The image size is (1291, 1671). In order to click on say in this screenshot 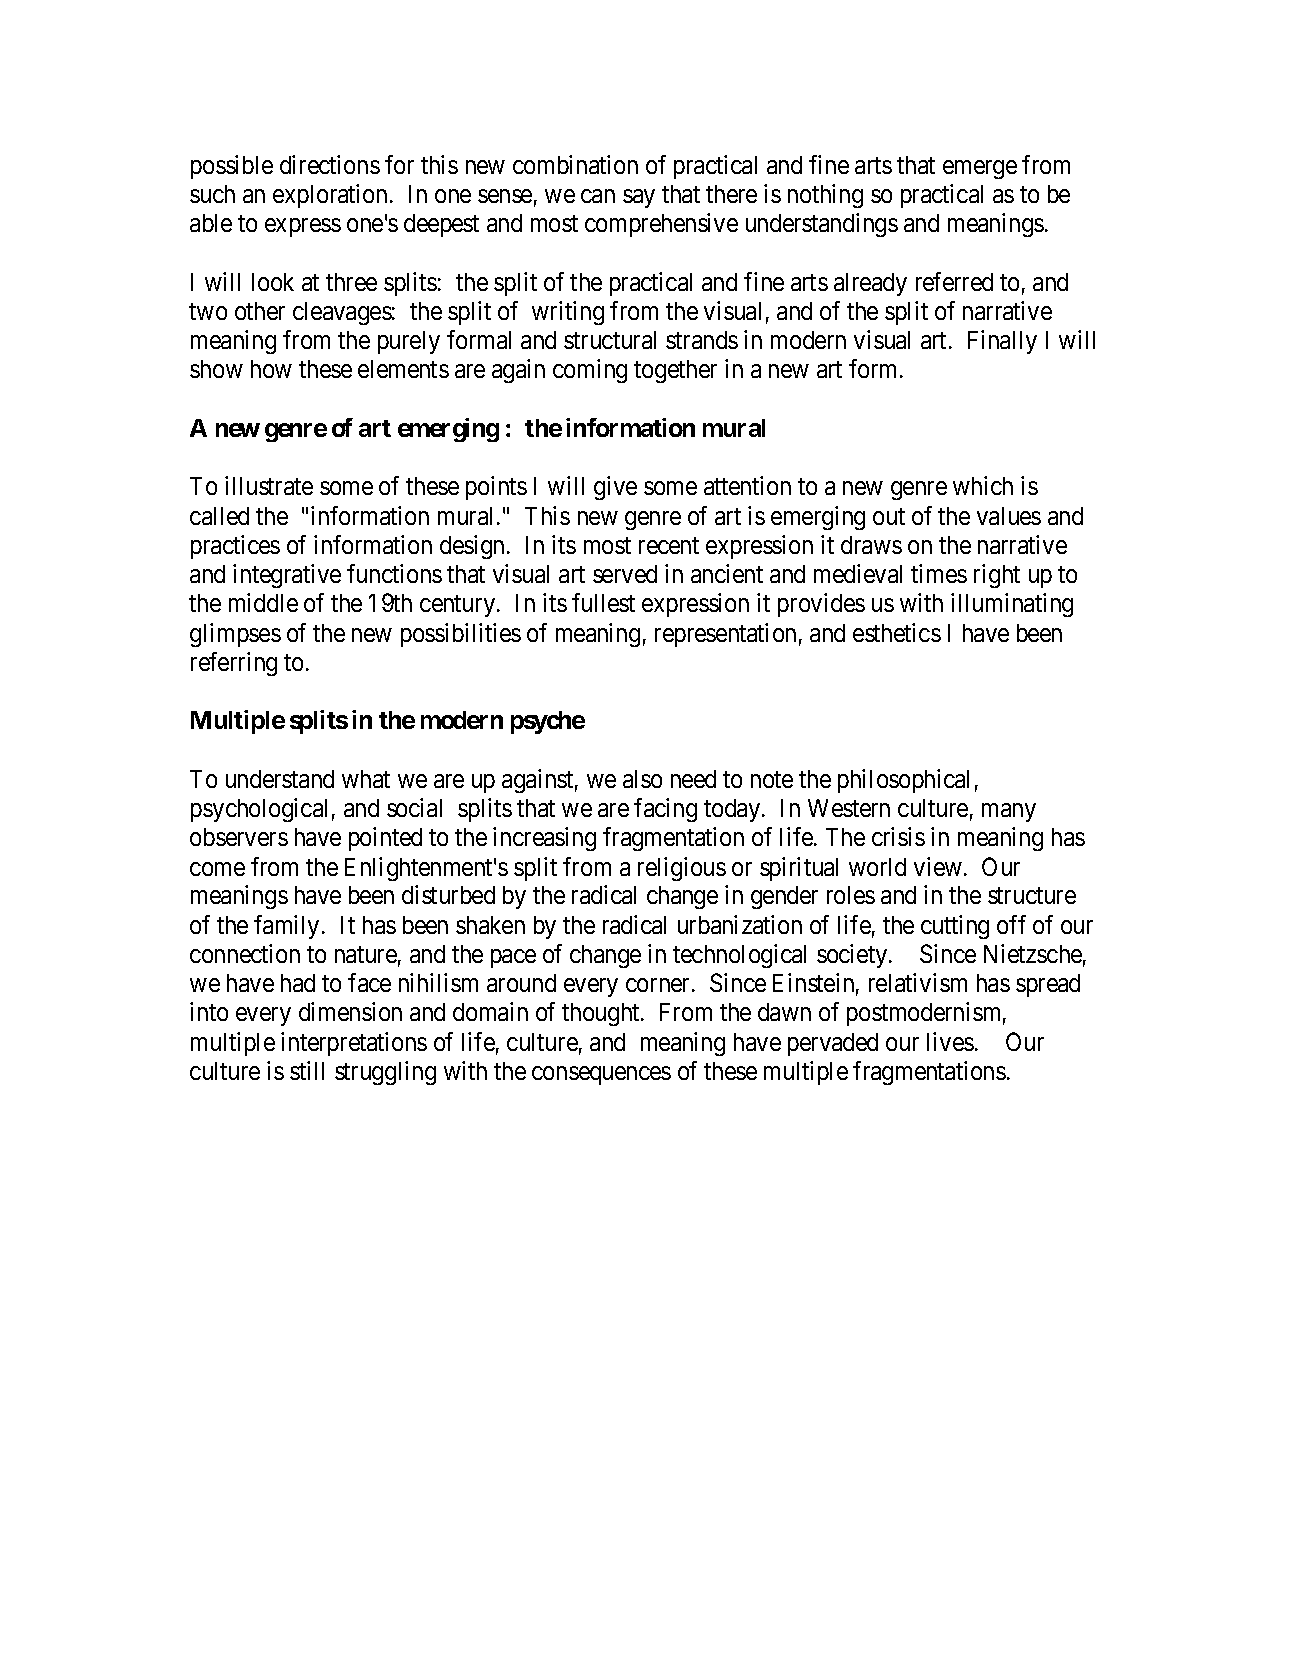, I will do `click(639, 198)`.
